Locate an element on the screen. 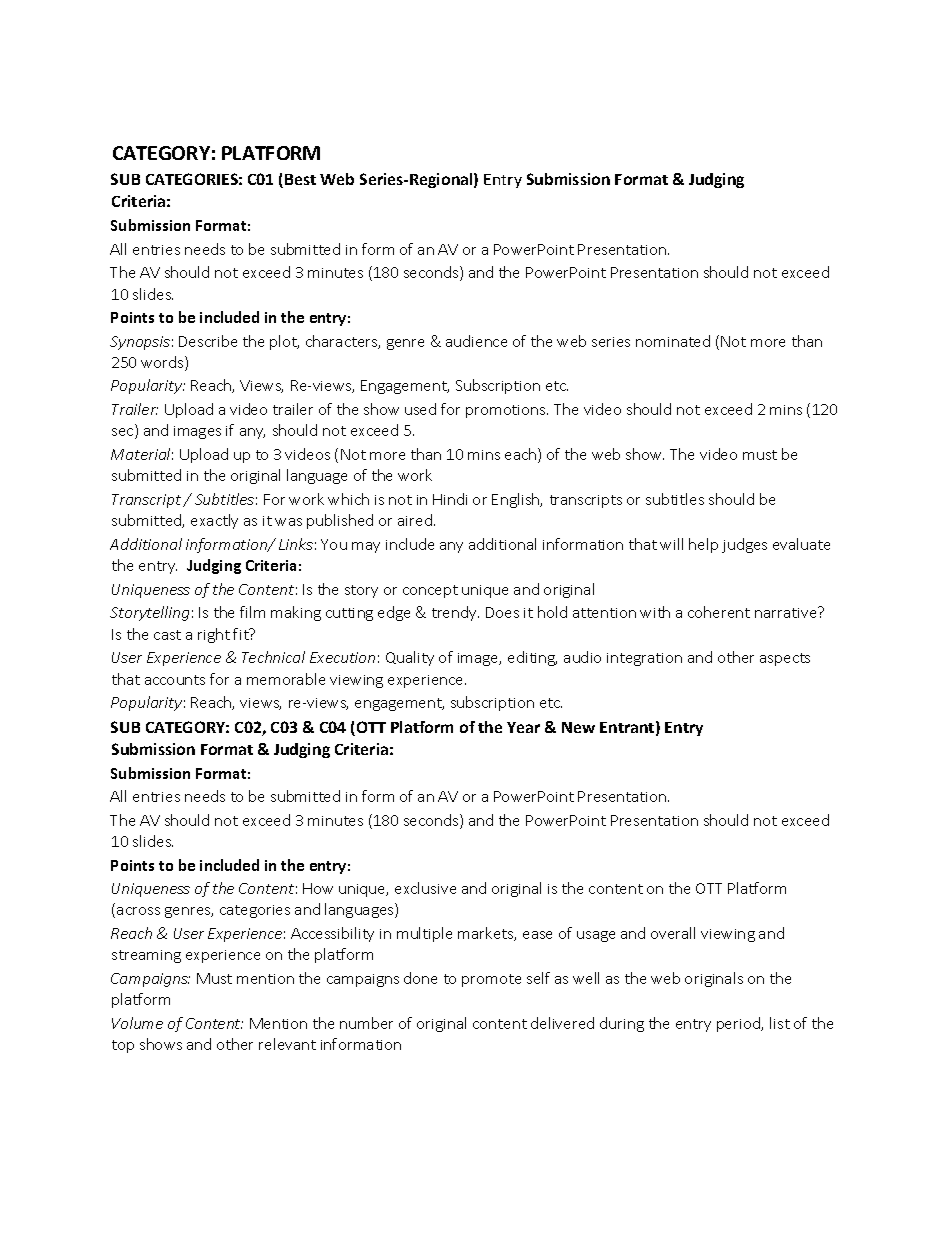 The image size is (952, 1233). Volume is located at coordinates (137, 1023).
